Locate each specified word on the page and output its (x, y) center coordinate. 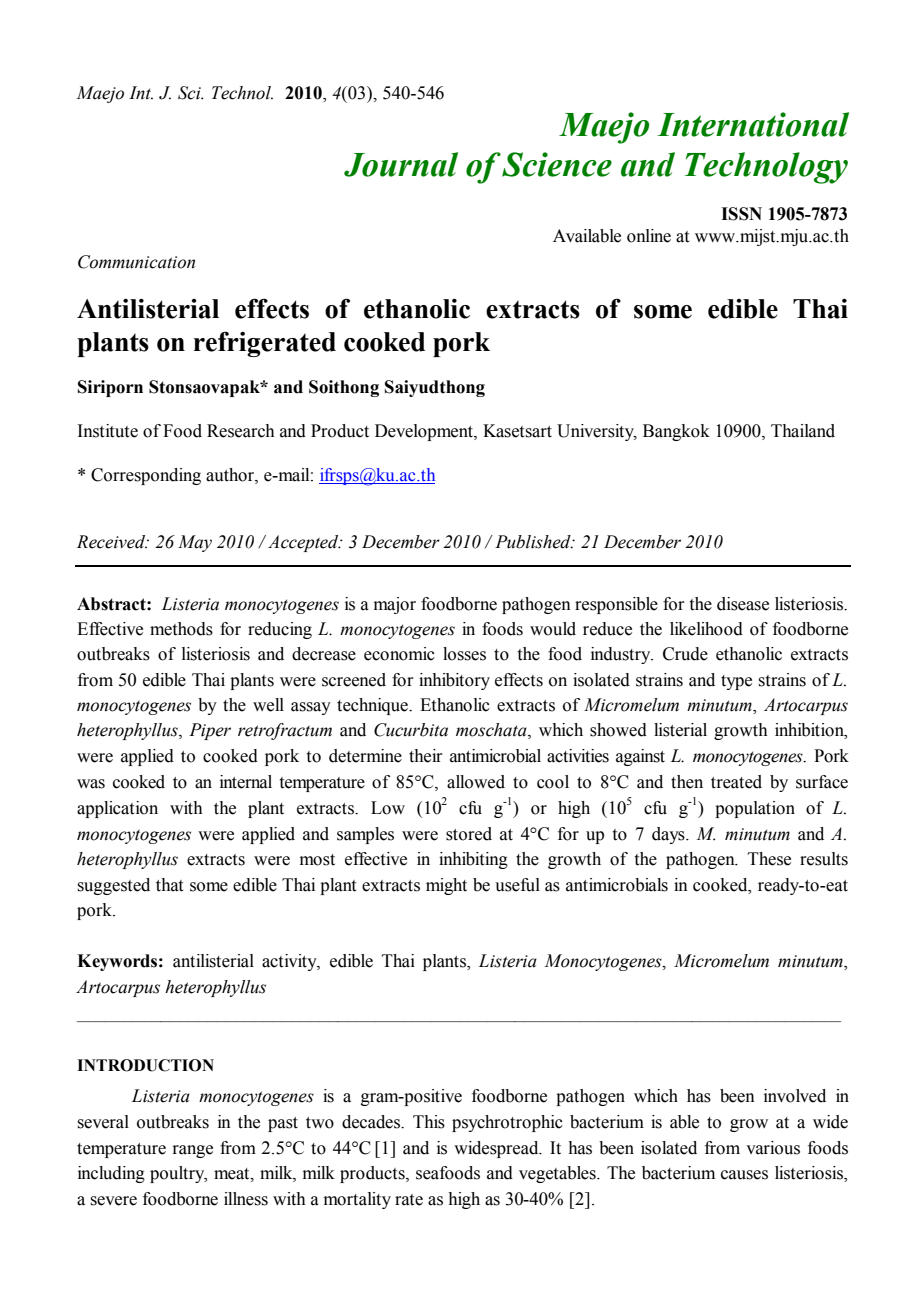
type (736, 682)
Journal (401, 164)
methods (181, 629)
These (769, 859)
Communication (136, 262)
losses (464, 654)
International (753, 124)
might (446, 886)
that (169, 885)
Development (425, 432)
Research (241, 431)
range (192, 1151)
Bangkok (676, 432)
